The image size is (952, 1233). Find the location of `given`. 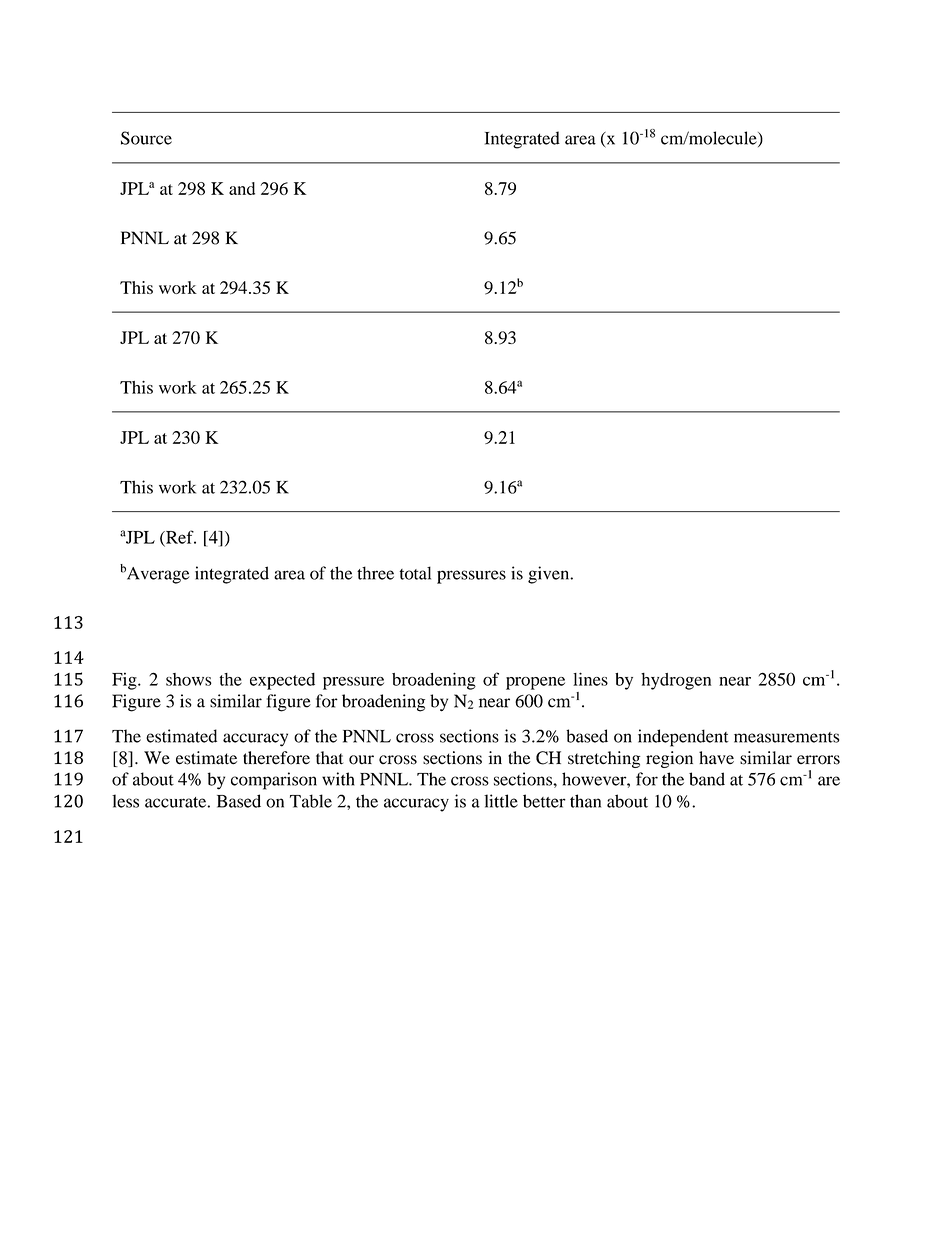

given is located at coordinates (550, 575).
